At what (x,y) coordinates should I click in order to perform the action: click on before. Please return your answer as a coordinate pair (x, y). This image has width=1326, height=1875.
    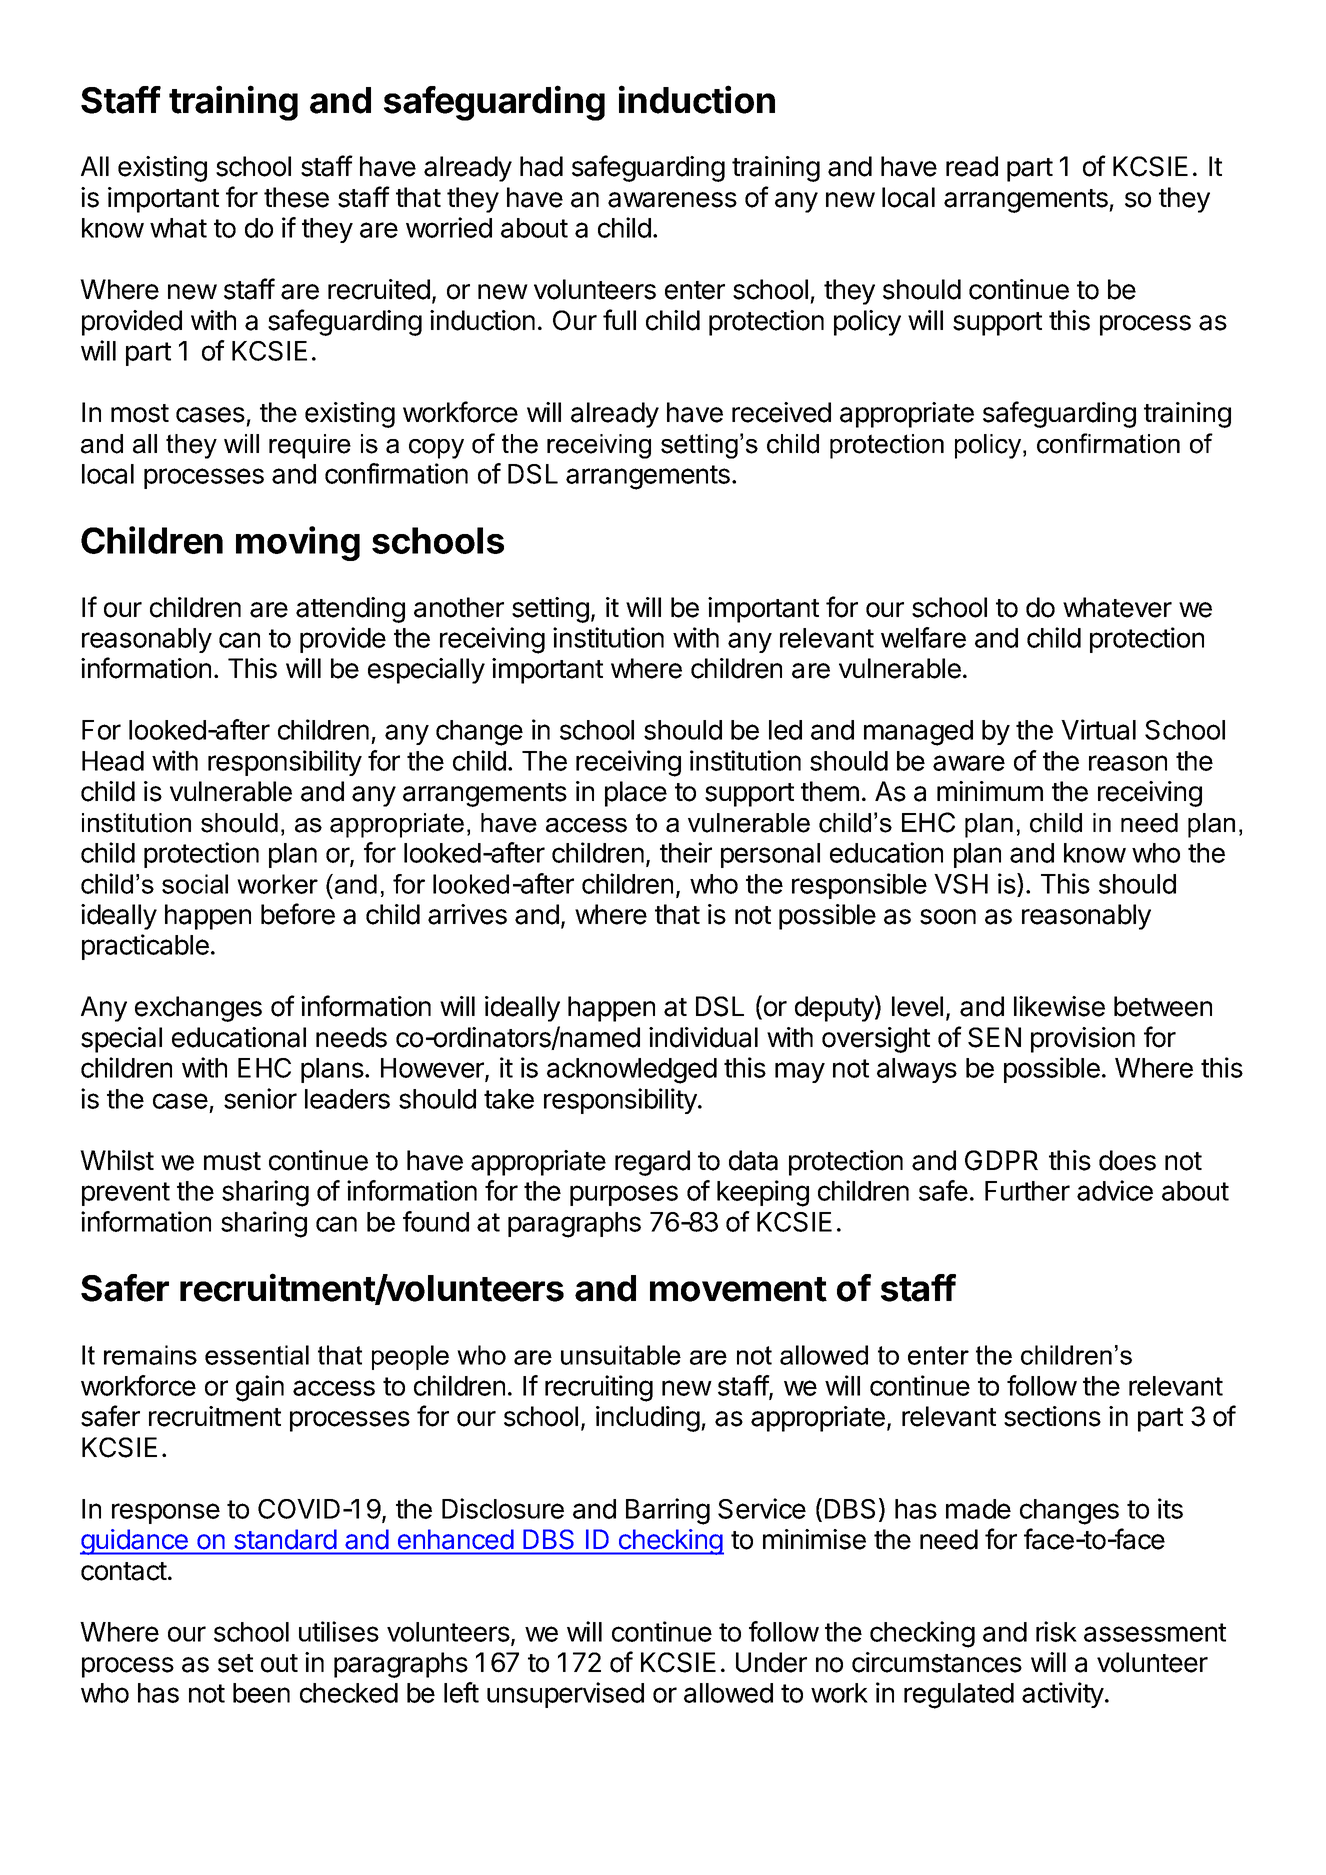
    Looking at the image, I should click on (298, 914).
